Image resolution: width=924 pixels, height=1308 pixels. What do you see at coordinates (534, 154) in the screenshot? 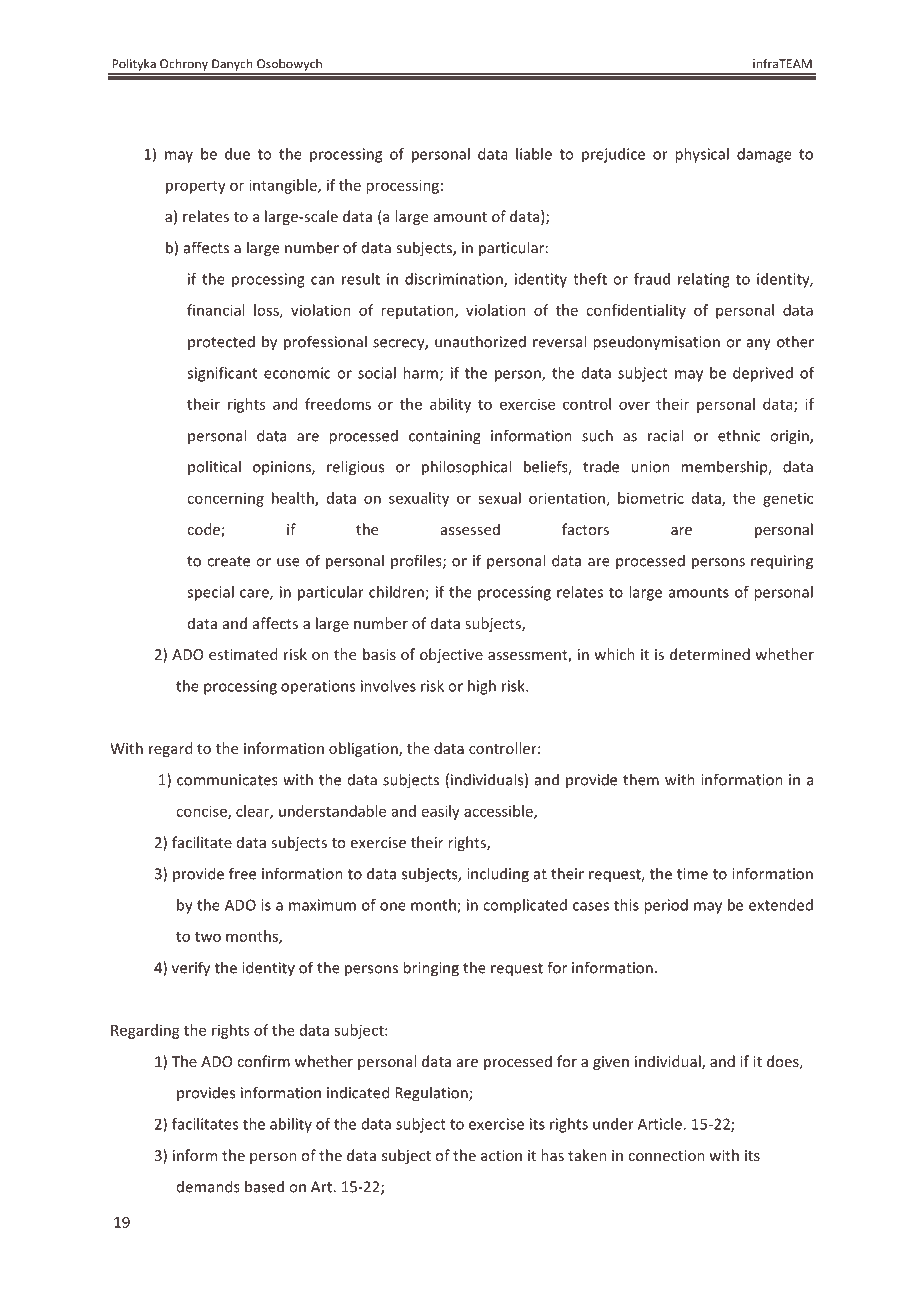
I see `liable` at bounding box center [534, 154].
